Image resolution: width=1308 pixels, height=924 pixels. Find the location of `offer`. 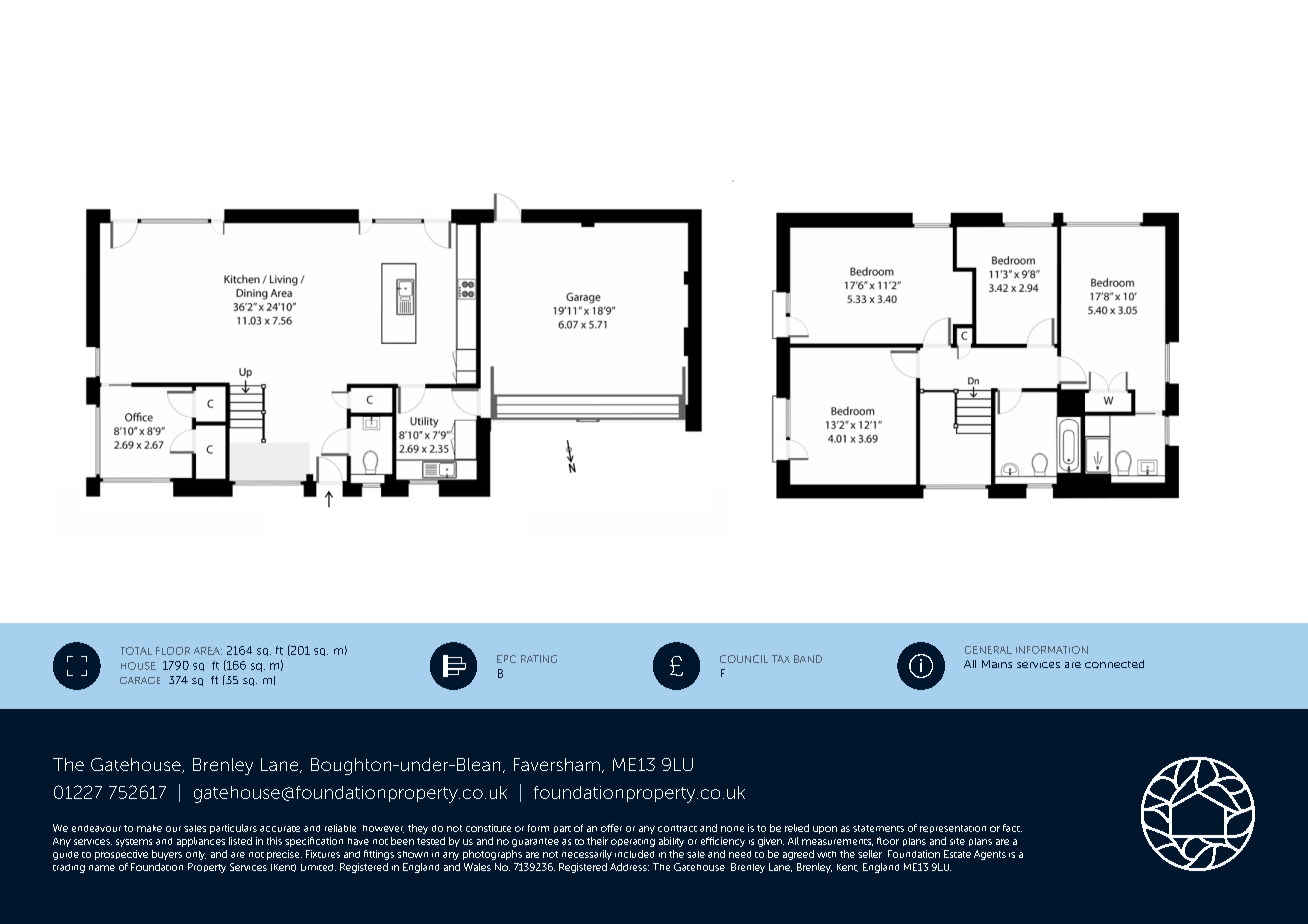

offer is located at coordinates (611, 828).
